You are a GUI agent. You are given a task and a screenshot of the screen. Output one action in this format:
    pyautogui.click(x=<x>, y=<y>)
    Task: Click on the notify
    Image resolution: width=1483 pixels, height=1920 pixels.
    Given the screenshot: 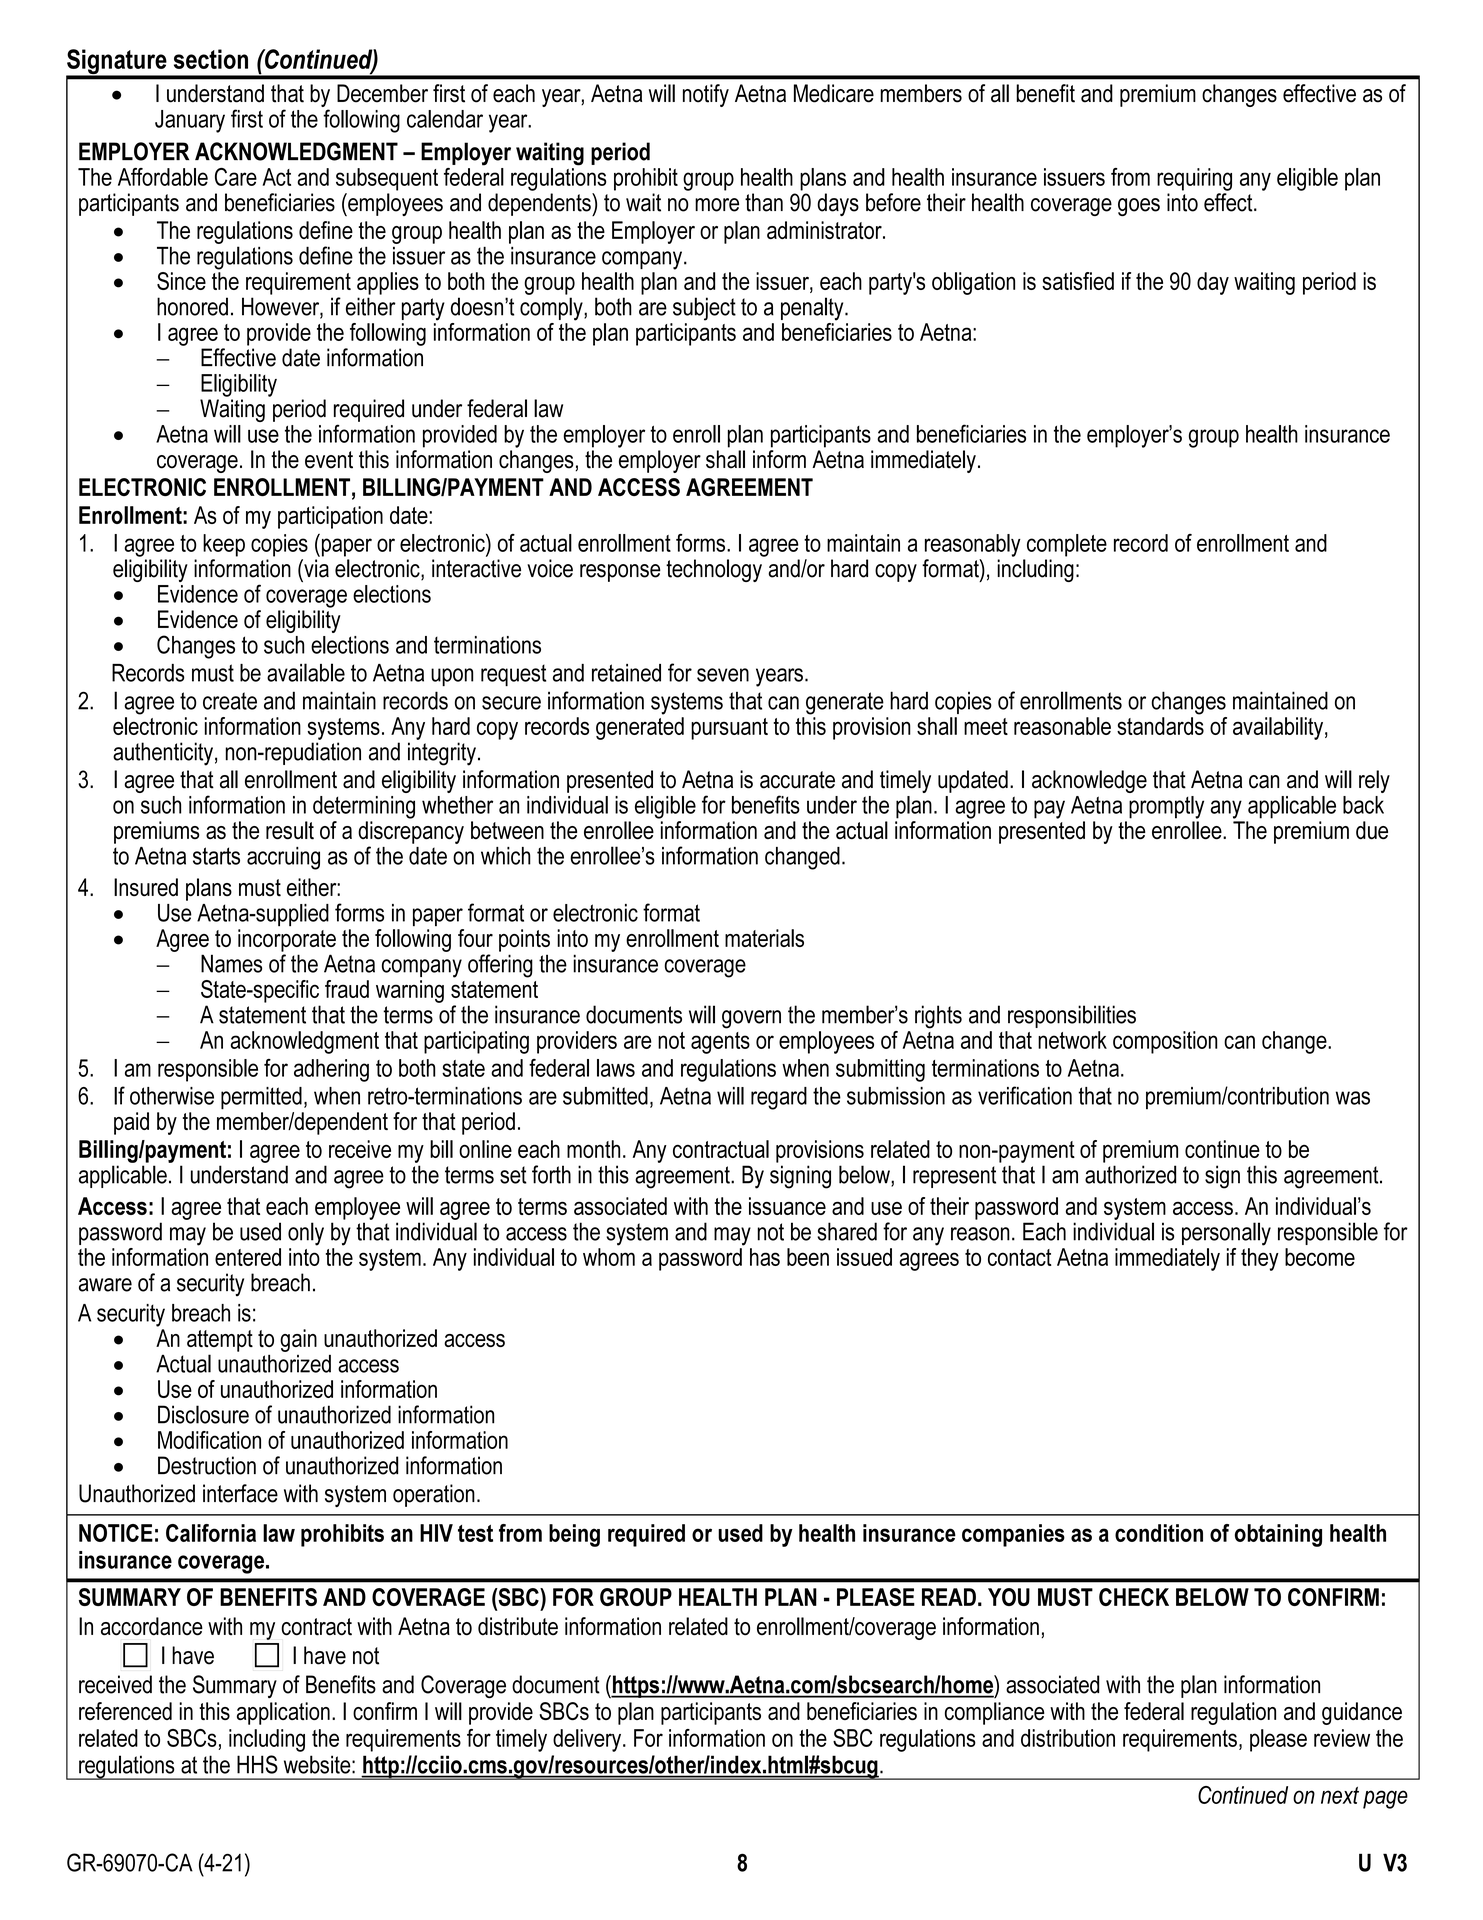 What is the action you would take?
    pyautogui.click(x=706, y=95)
